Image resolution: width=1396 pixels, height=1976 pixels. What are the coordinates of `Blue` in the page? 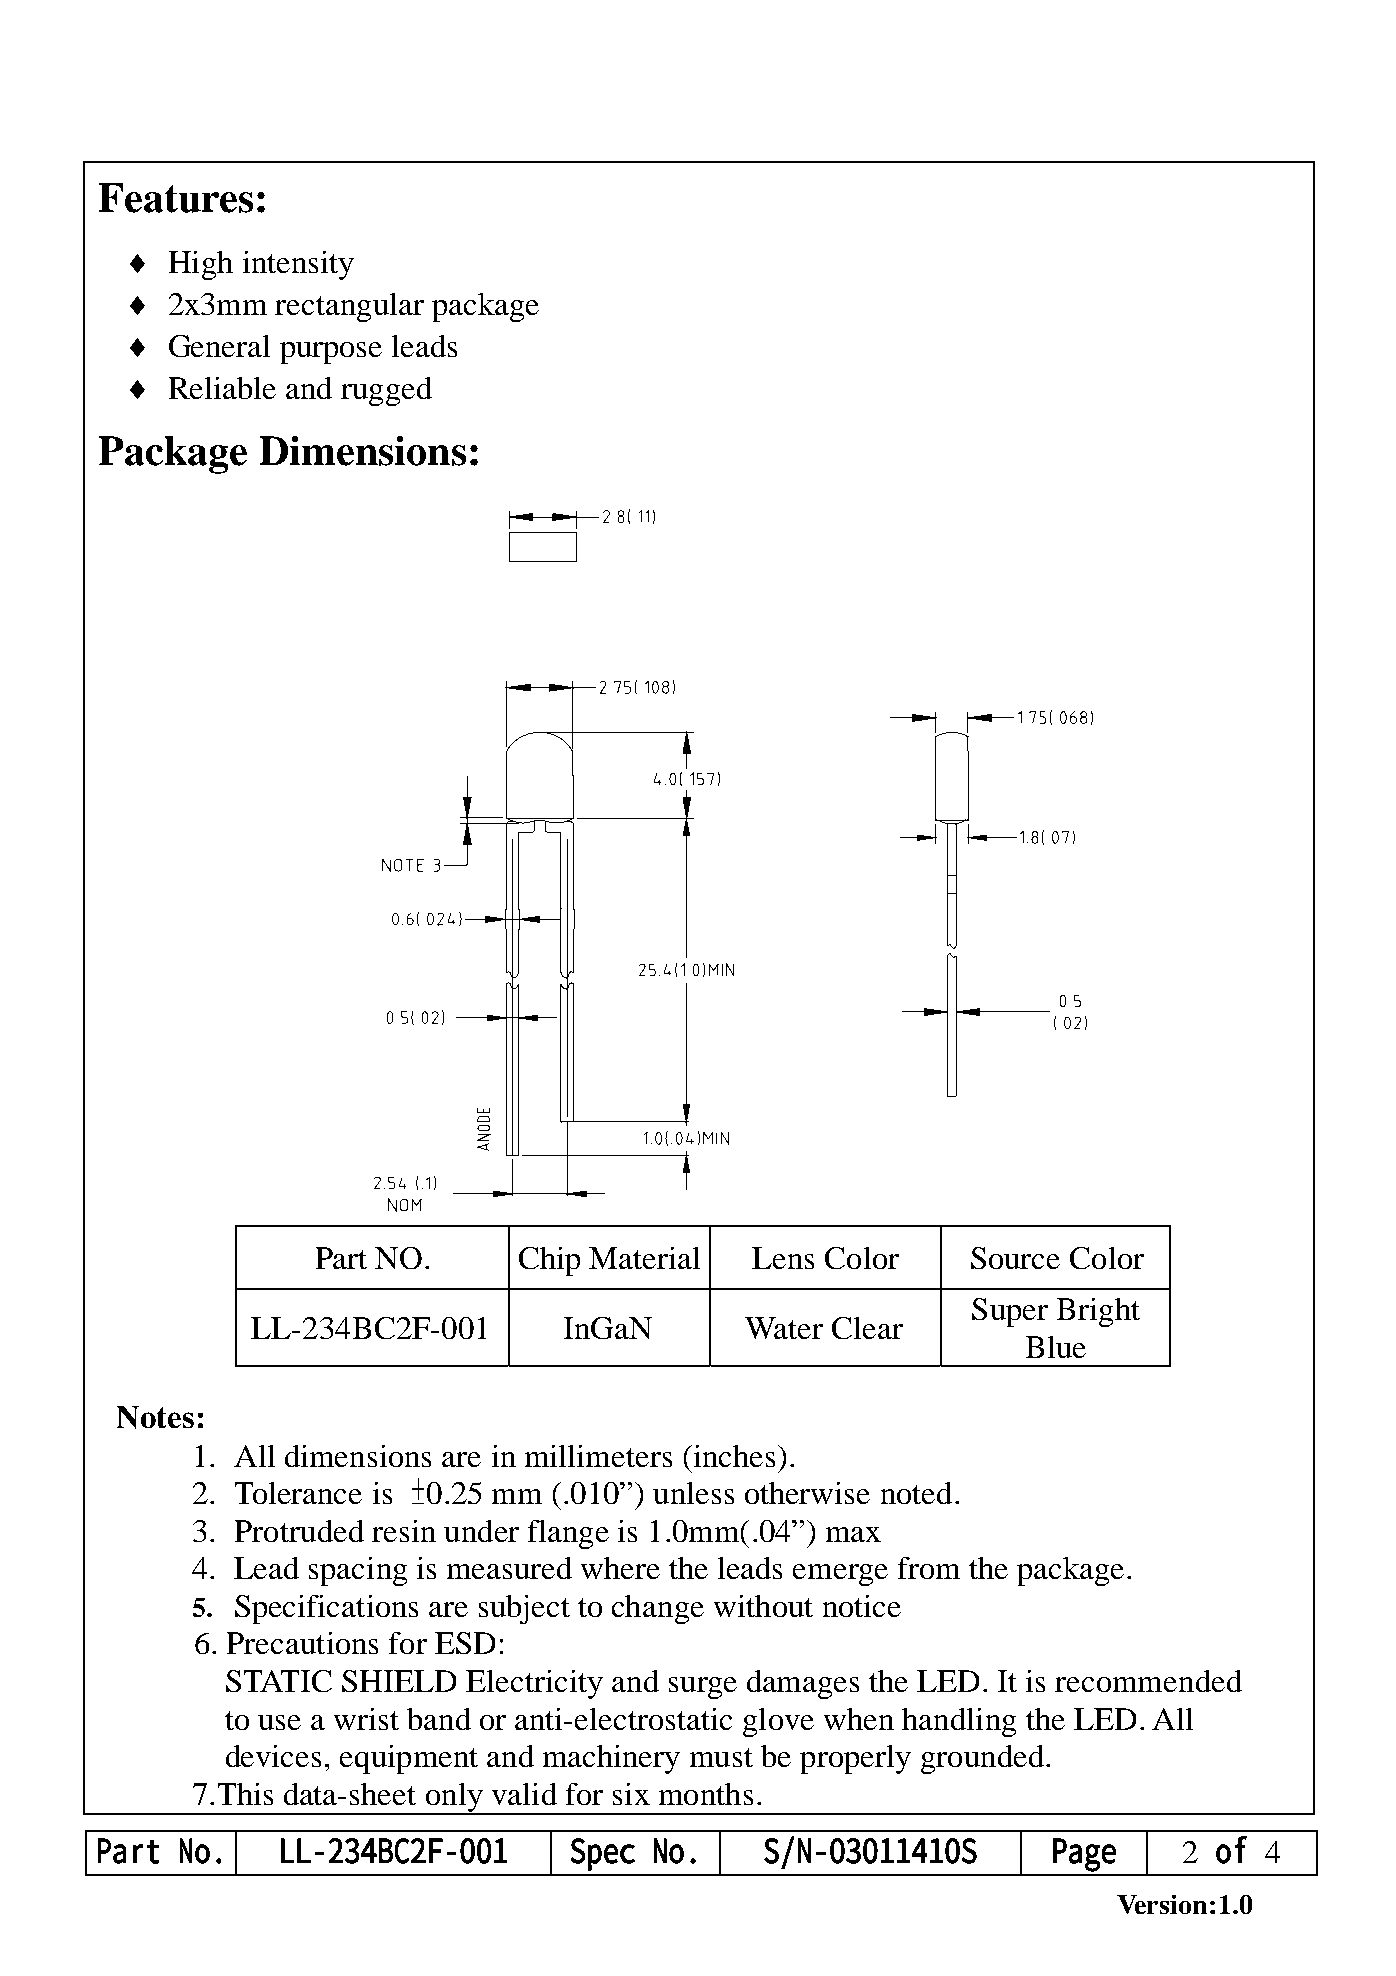 It's located at (1056, 1347).
